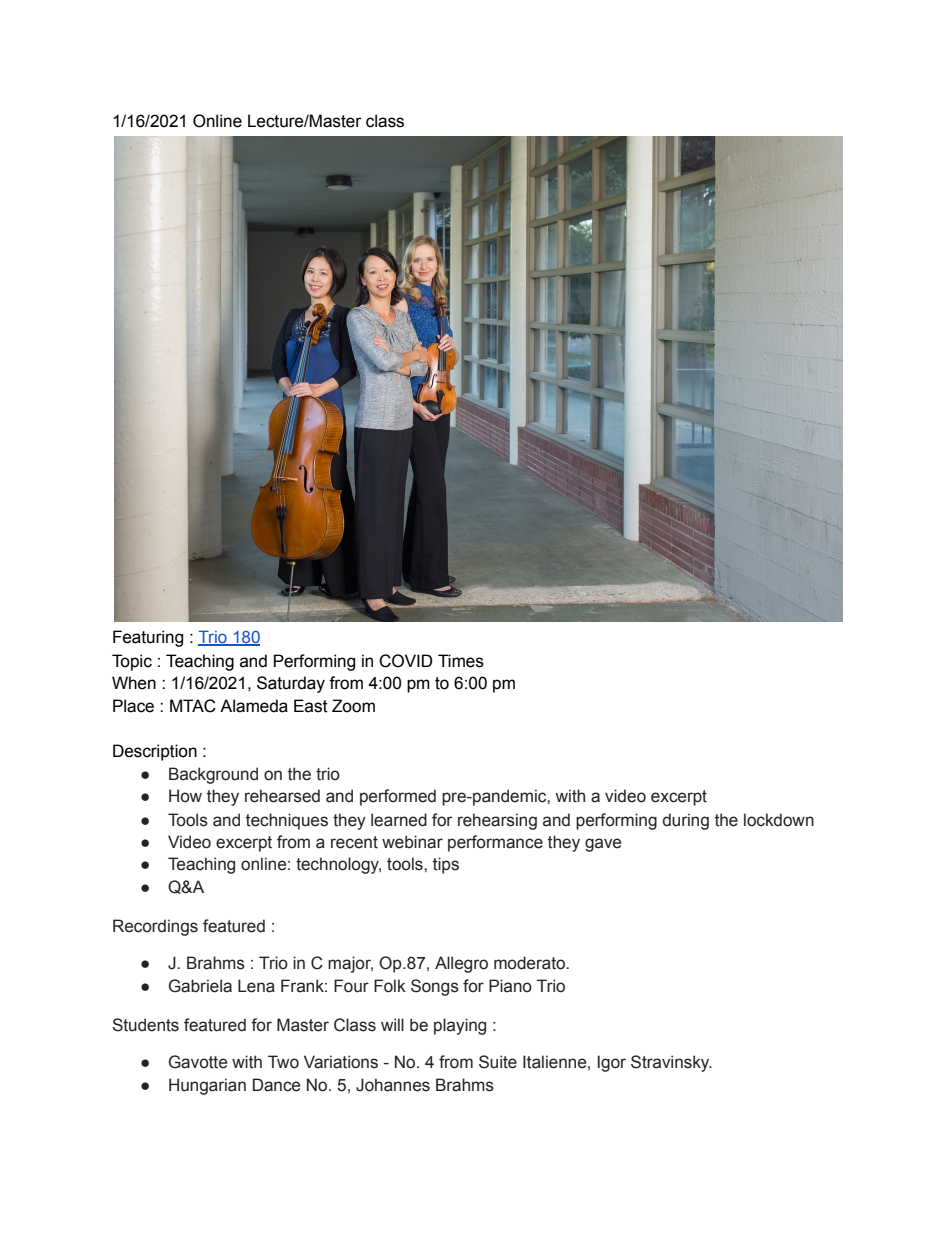 This document has height=1233, width=952. What do you see at coordinates (686, 821) in the document?
I see `during` at bounding box center [686, 821].
